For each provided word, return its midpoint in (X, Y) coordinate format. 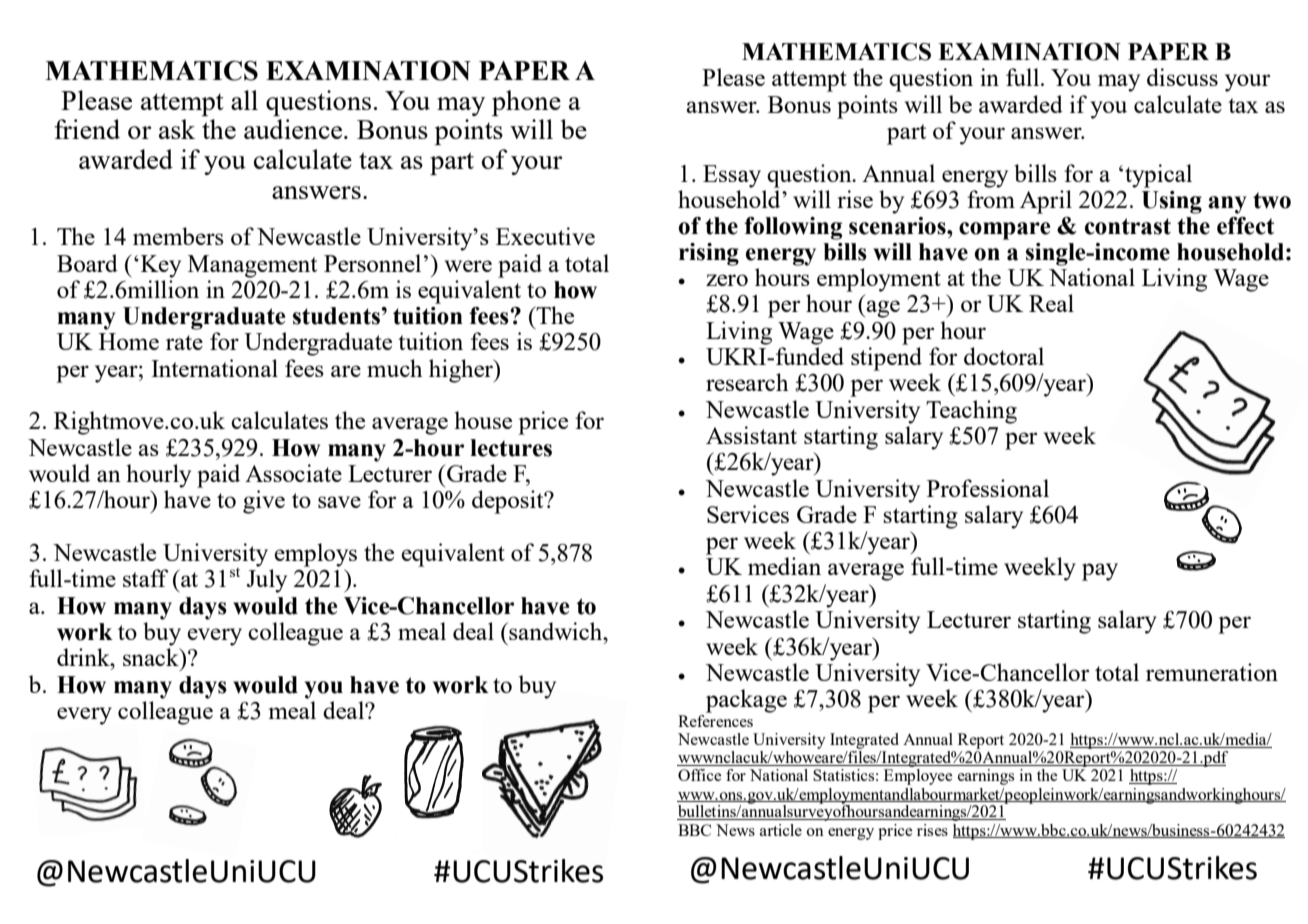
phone (526, 103)
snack (152, 657)
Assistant (751, 435)
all (244, 100)
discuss (1182, 77)
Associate (293, 473)
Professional (988, 488)
